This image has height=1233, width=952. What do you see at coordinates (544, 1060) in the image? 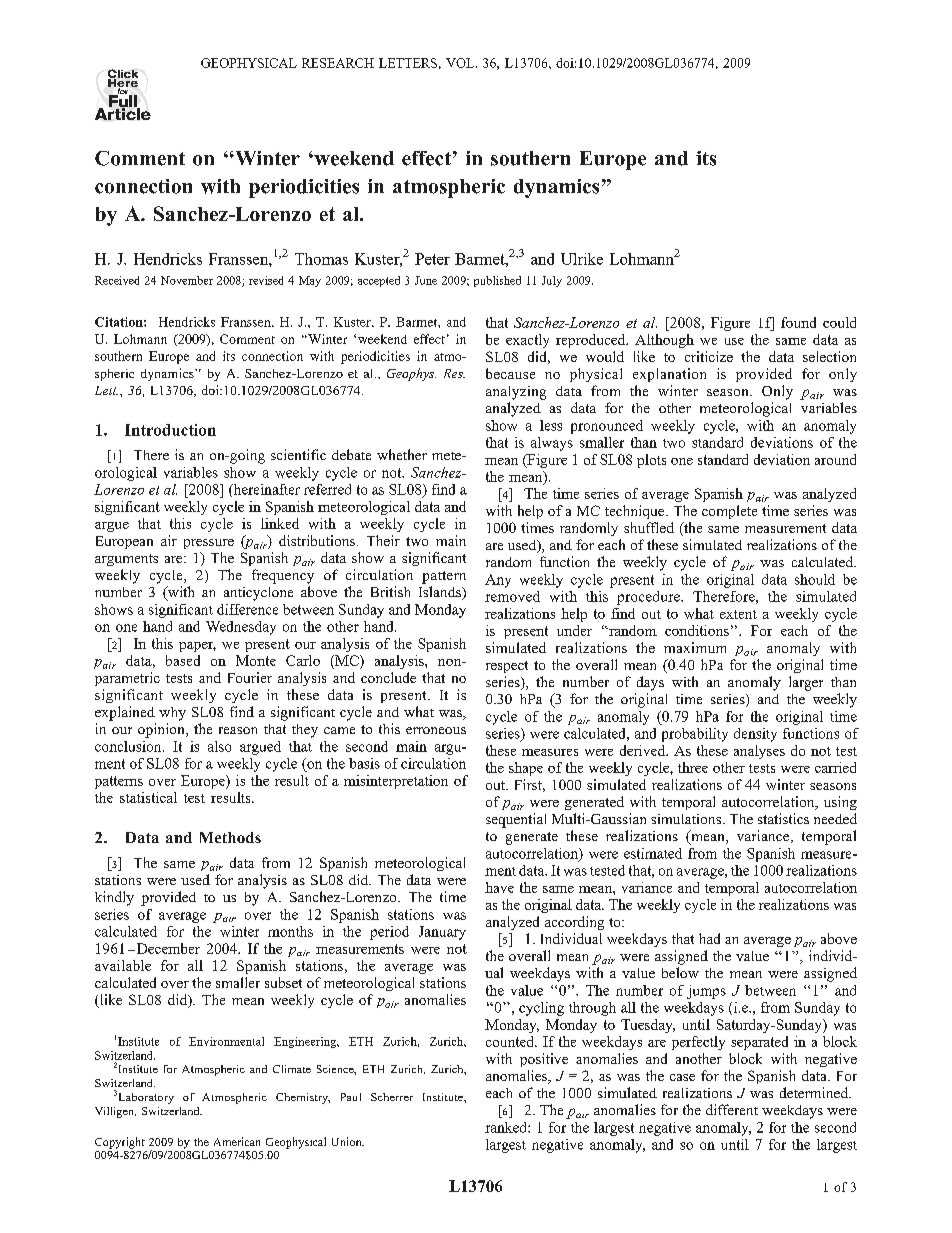
I see `positive` at bounding box center [544, 1060].
